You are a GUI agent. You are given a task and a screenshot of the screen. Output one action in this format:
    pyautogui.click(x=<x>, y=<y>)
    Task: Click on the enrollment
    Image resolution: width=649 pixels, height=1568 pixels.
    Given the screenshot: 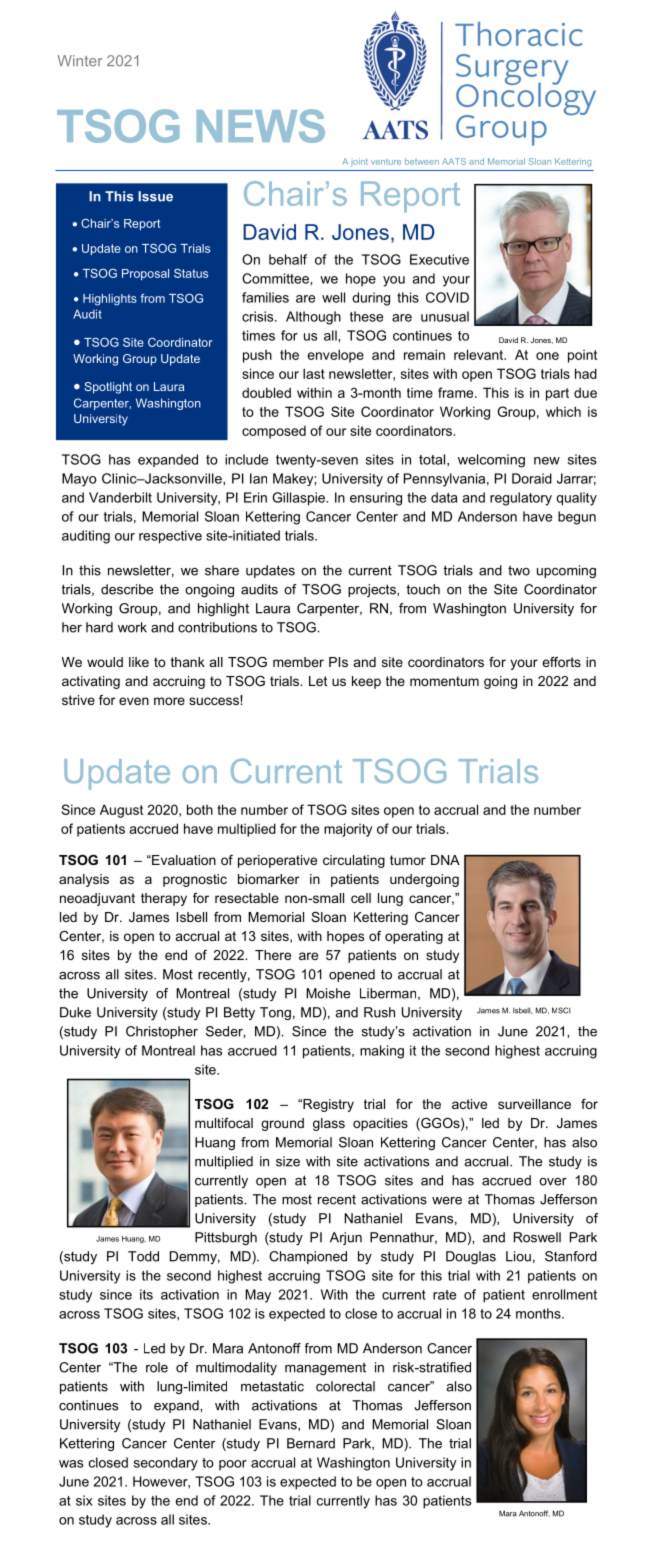 What is the action you would take?
    pyautogui.click(x=564, y=1294)
